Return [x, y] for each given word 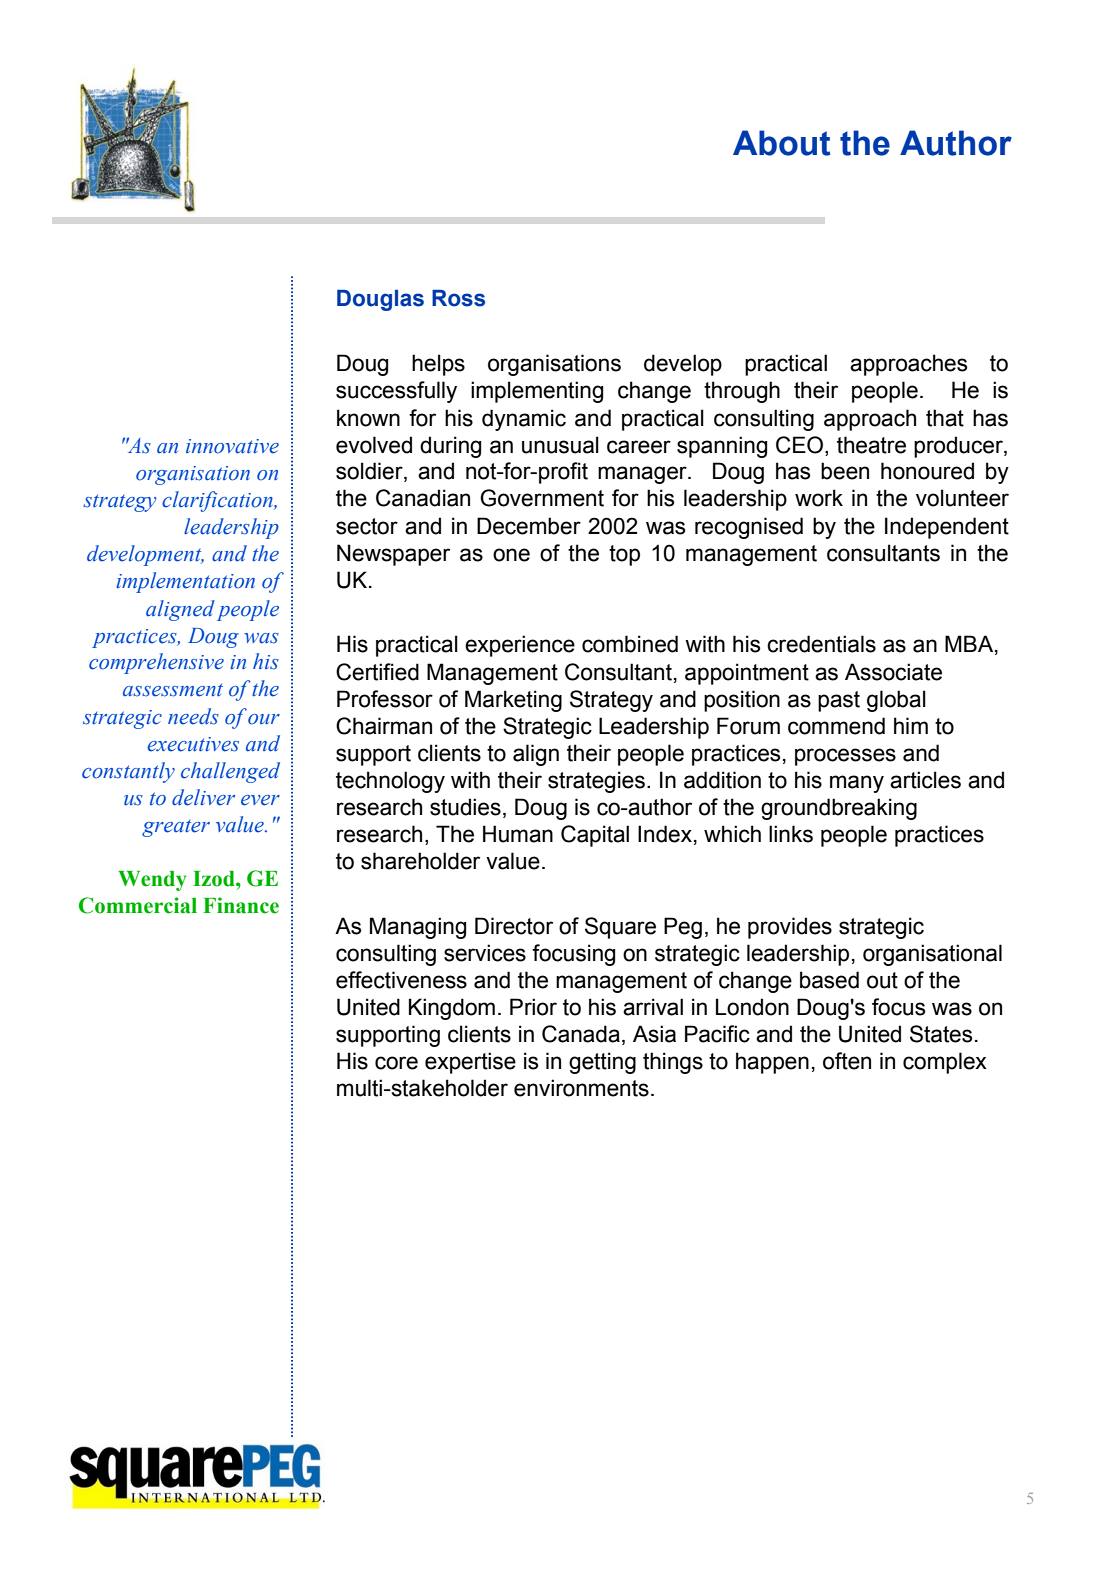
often [847, 1061]
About [781, 143]
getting [602, 1063]
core [396, 1063]
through [742, 392]
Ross [458, 298]
